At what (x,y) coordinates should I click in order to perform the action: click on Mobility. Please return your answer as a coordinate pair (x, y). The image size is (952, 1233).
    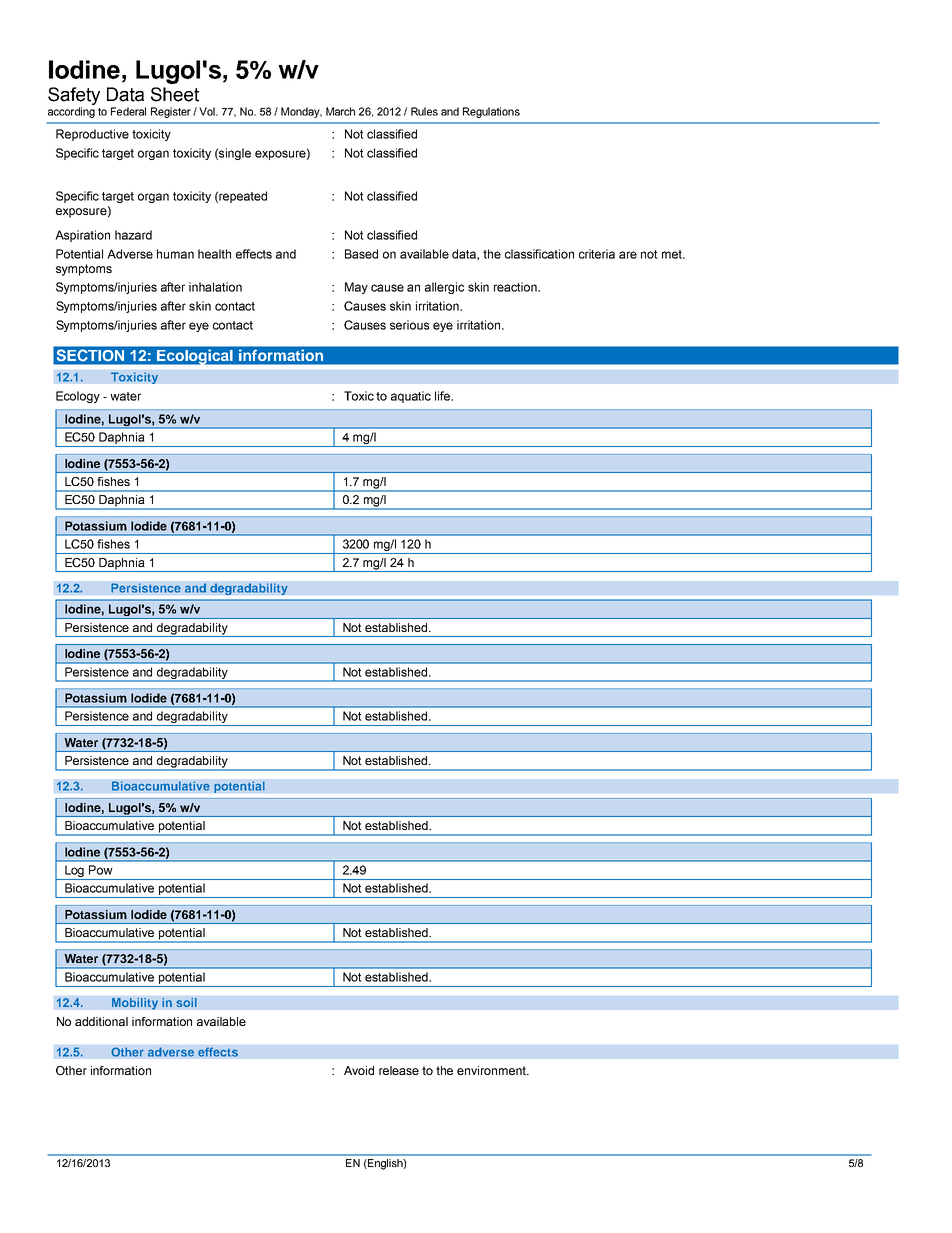
    Looking at the image, I should click on (135, 1004).
